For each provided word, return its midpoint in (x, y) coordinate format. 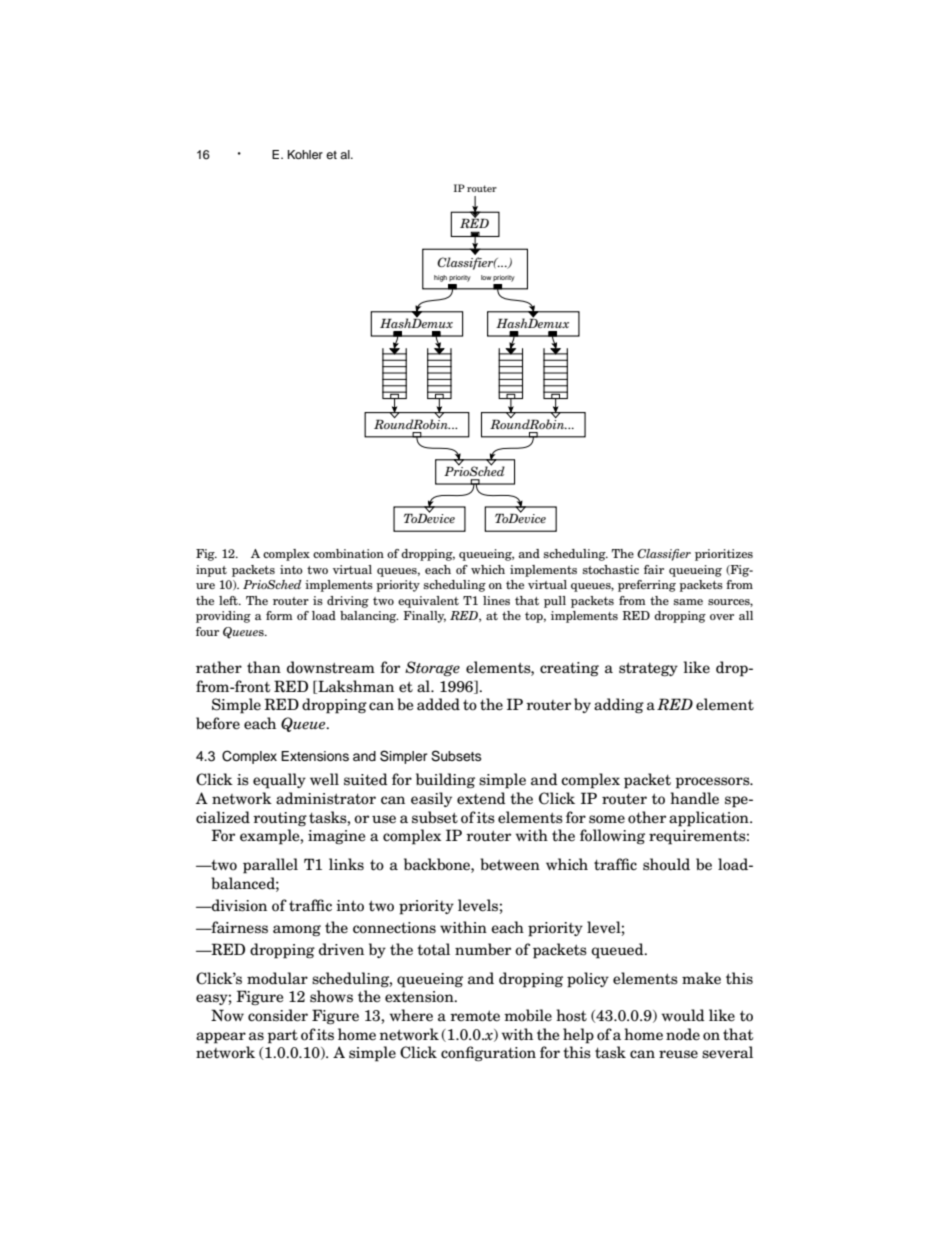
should (666, 864)
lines (496, 600)
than (264, 667)
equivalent (428, 602)
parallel (270, 866)
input (211, 571)
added (438, 704)
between (510, 864)
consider (278, 1015)
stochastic (611, 569)
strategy (648, 670)
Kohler (305, 154)
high (440, 278)
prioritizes (724, 555)
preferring (647, 586)
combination (348, 553)
